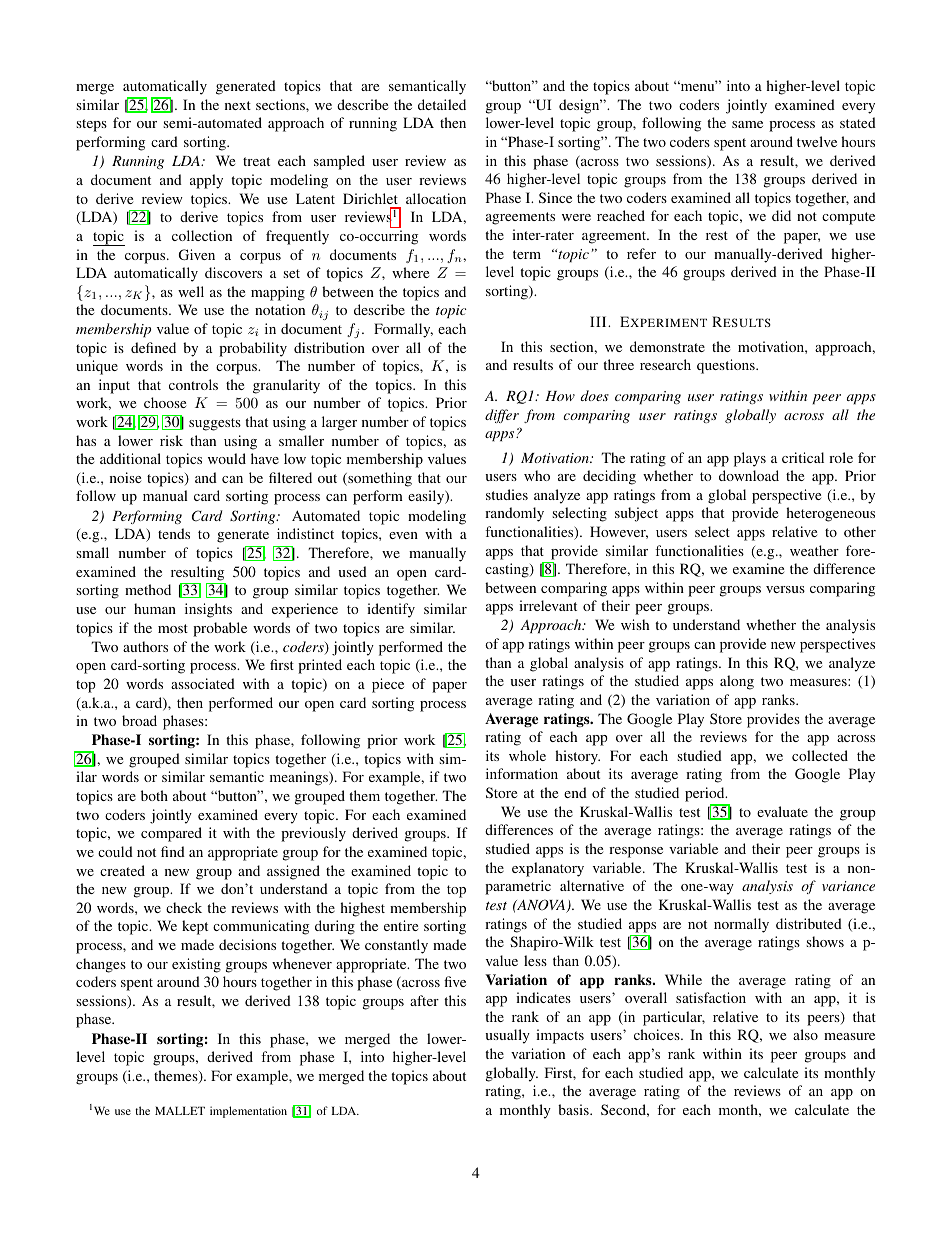 Image resolution: width=952 pixels, height=1233 pixels. What do you see at coordinates (507, 1036) in the screenshot?
I see `usually` at bounding box center [507, 1036].
